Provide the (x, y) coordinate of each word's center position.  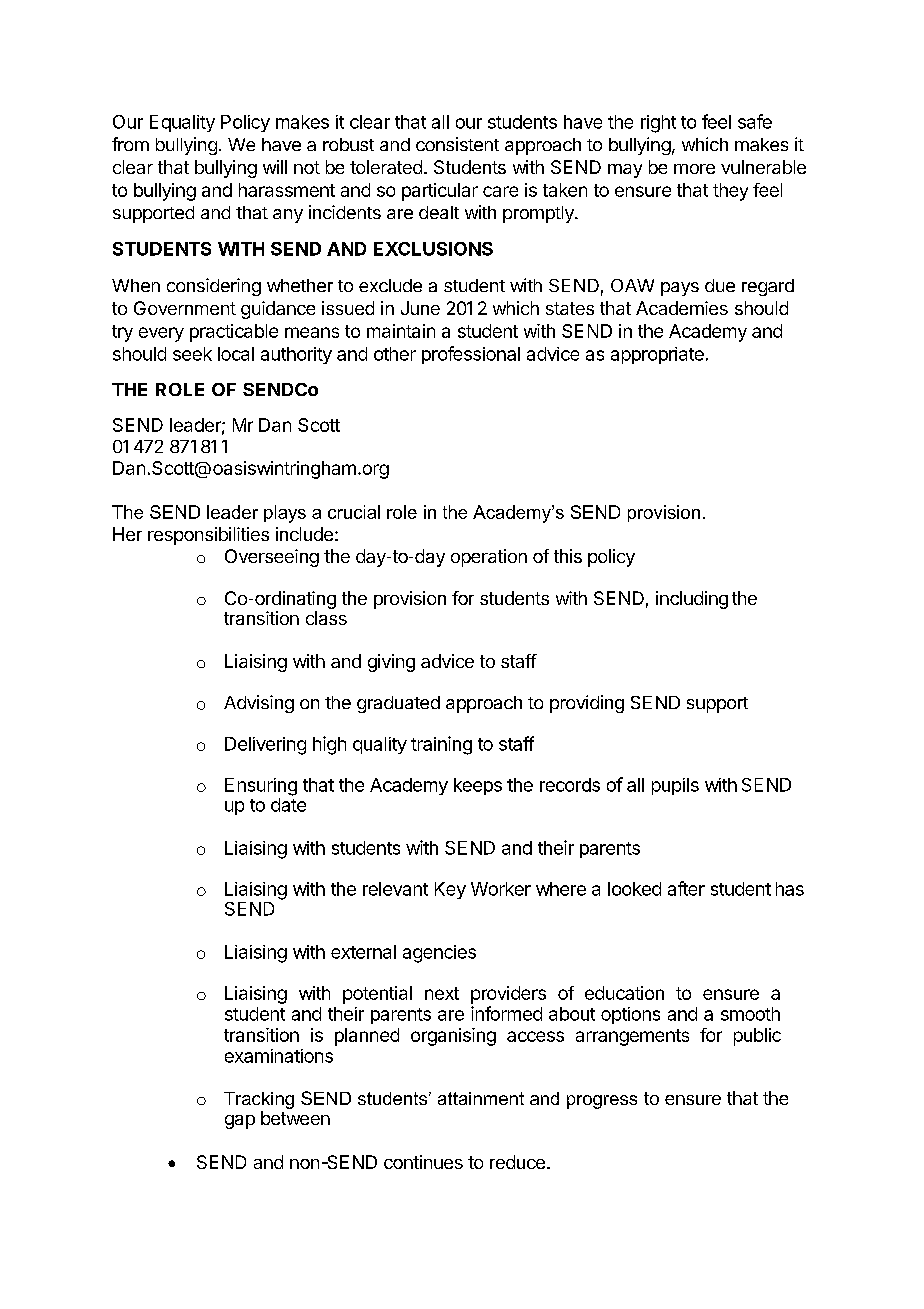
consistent (457, 144)
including (692, 600)
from (130, 144)
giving (391, 663)
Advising (259, 704)
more (694, 169)
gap (240, 1122)
